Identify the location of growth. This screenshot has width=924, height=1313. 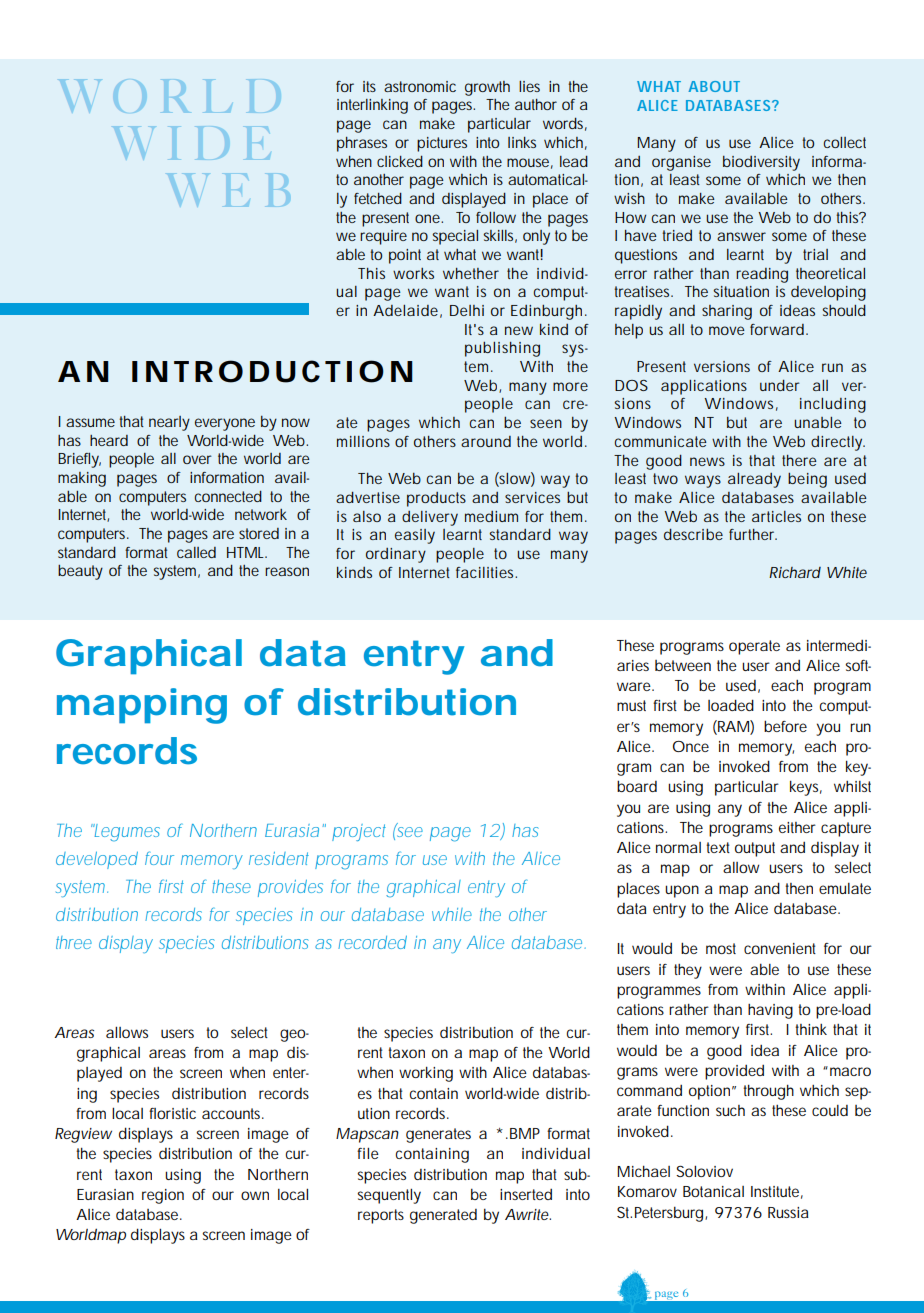
(487, 88).
